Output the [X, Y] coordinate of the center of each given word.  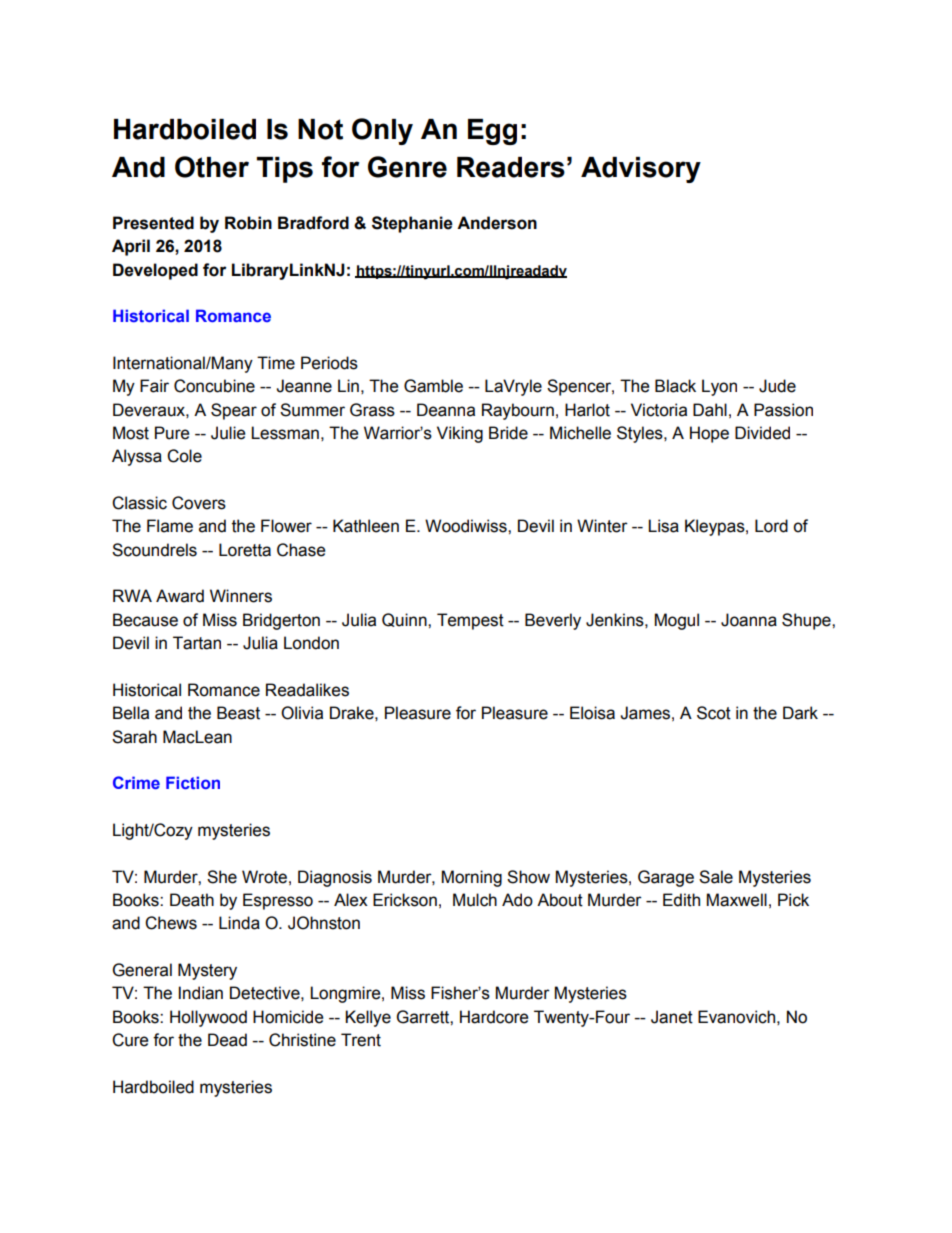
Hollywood [208, 1018]
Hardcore [494, 1017]
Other [212, 167]
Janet [672, 1017]
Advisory [641, 170]
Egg [492, 132]
